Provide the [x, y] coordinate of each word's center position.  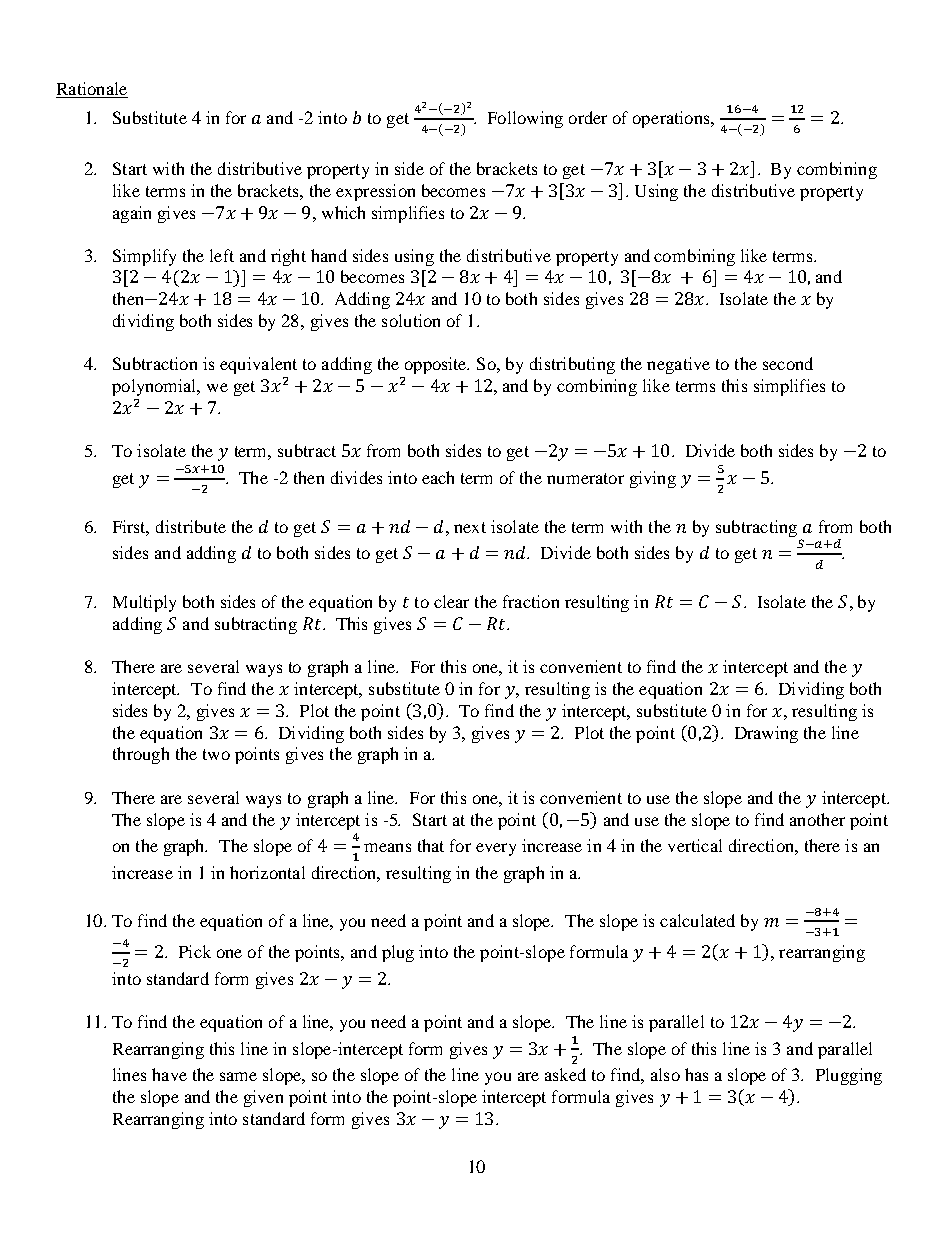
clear [451, 601]
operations [672, 119]
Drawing [766, 734]
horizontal [267, 872]
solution [411, 320]
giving [653, 479]
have [169, 1074]
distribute [191, 526]
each [438, 477]
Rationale [92, 88]
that [431, 845]
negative [678, 365]
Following [525, 119]
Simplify [144, 257]
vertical [695, 845]
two [216, 754]
